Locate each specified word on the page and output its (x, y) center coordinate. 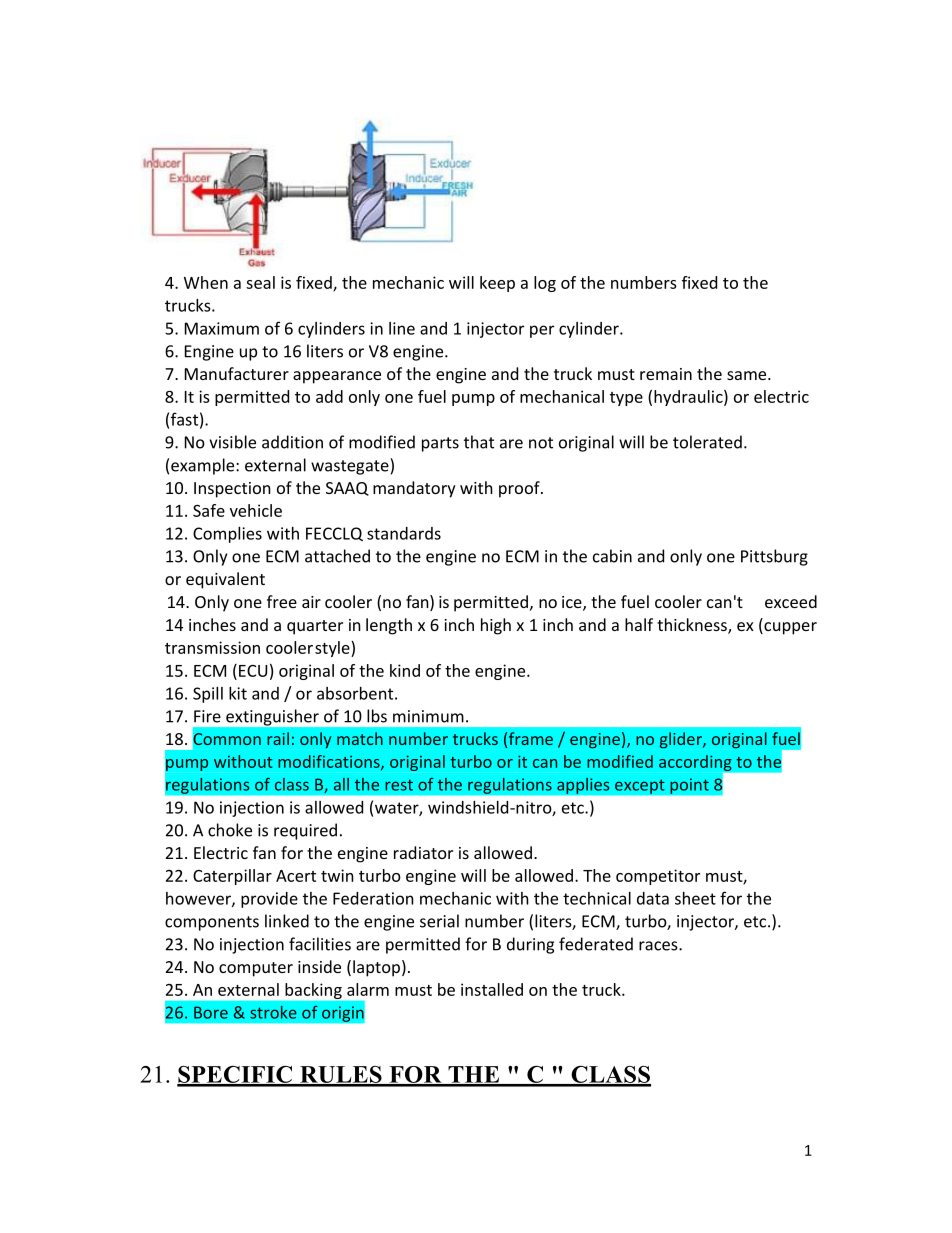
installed (492, 989)
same (748, 375)
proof (520, 489)
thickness (693, 626)
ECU (253, 671)
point (689, 786)
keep (497, 284)
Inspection (232, 490)
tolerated (707, 442)
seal (260, 282)
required (305, 831)
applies (583, 785)
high (496, 626)
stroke (273, 1012)
